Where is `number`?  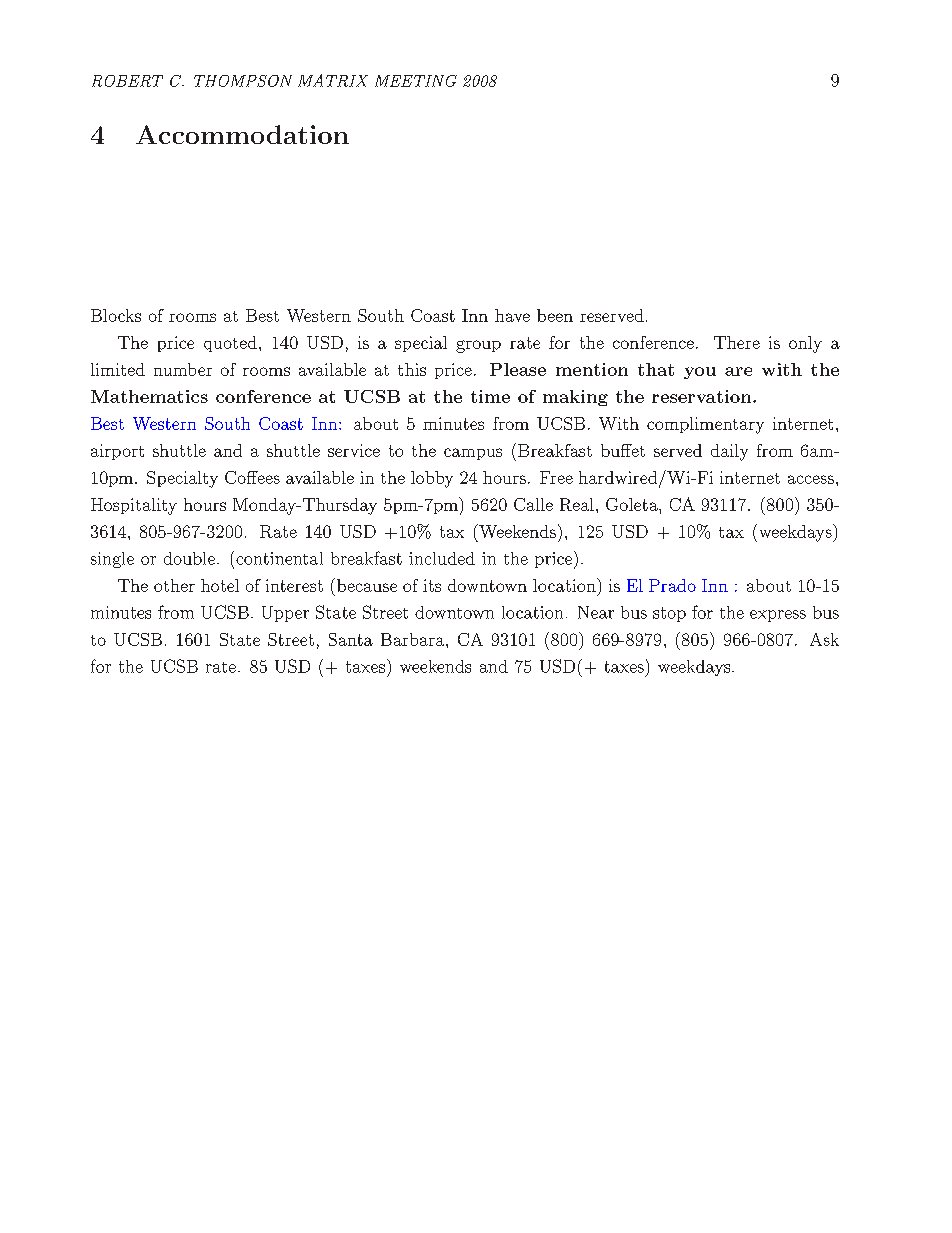
number is located at coordinates (183, 369).
